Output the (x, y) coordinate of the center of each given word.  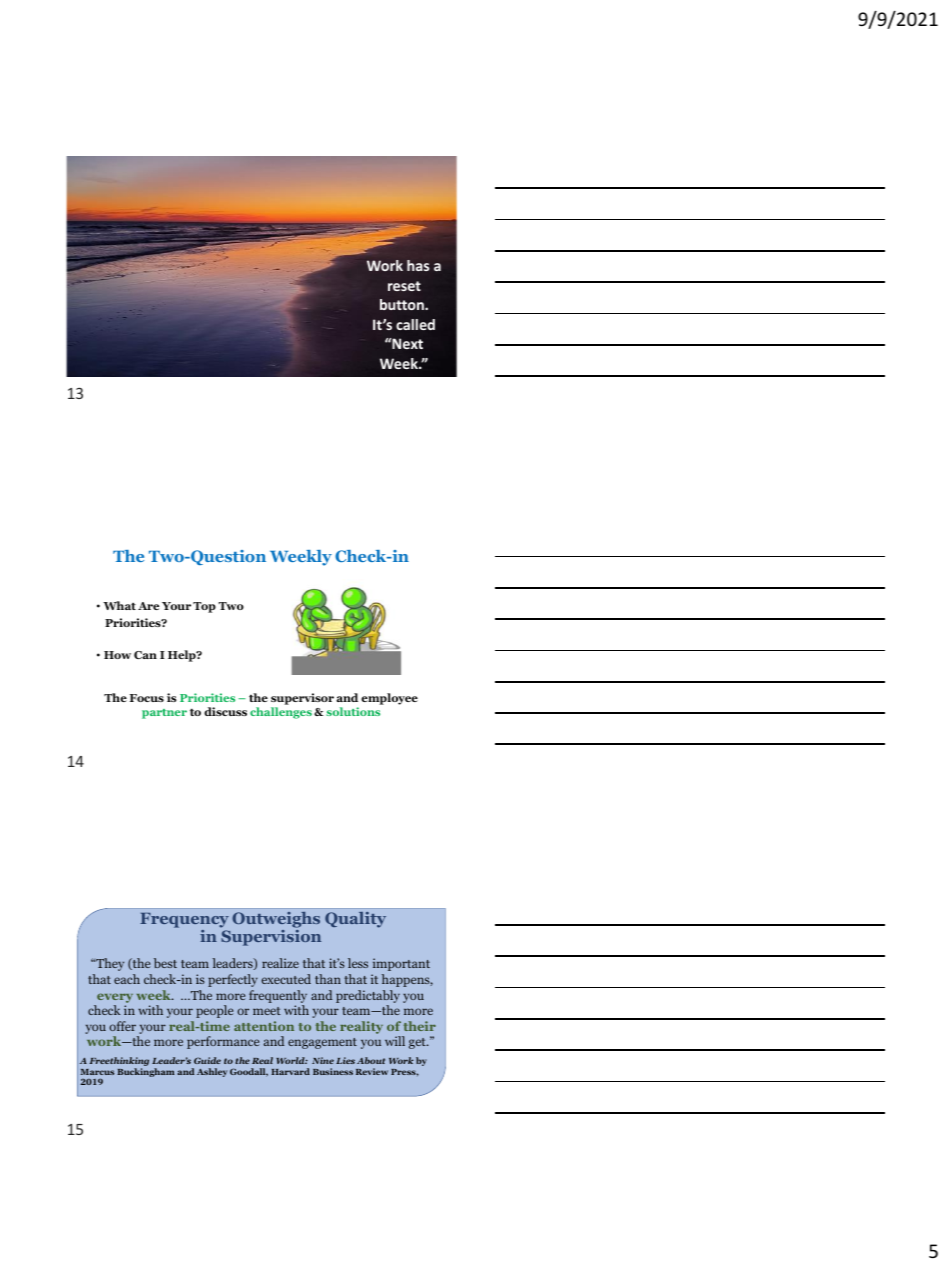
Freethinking (119, 1063)
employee (389, 699)
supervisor (302, 700)
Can (145, 655)
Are (148, 606)
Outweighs (276, 921)
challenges (281, 713)
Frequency (184, 922)
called (415, 324)
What (119, 605)
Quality (355, 920)
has (418, 265)
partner (164, 714)
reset (404, 286)
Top (204, 607)
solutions (353, 711)
